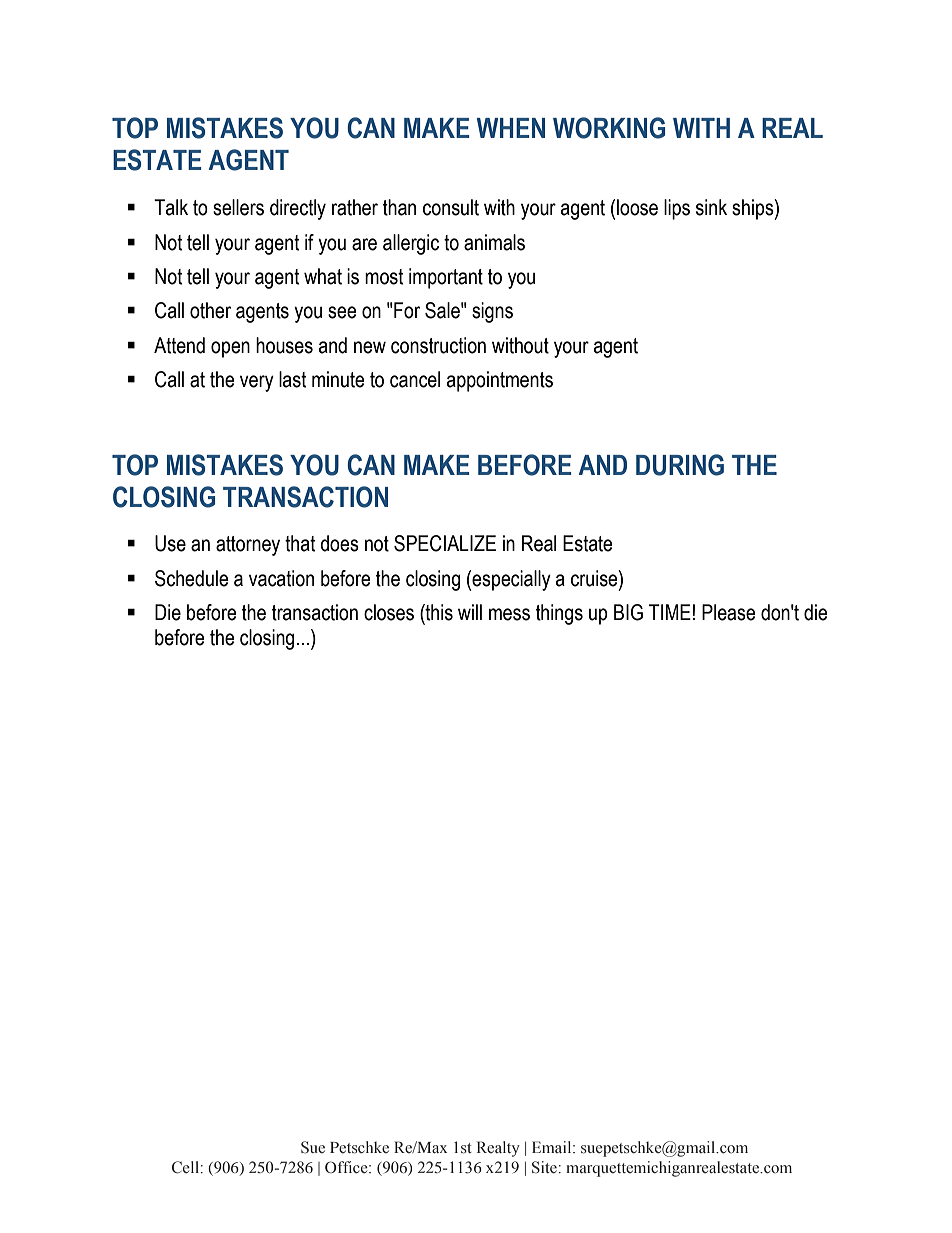  I want to click on mess, so click(509, 614).
